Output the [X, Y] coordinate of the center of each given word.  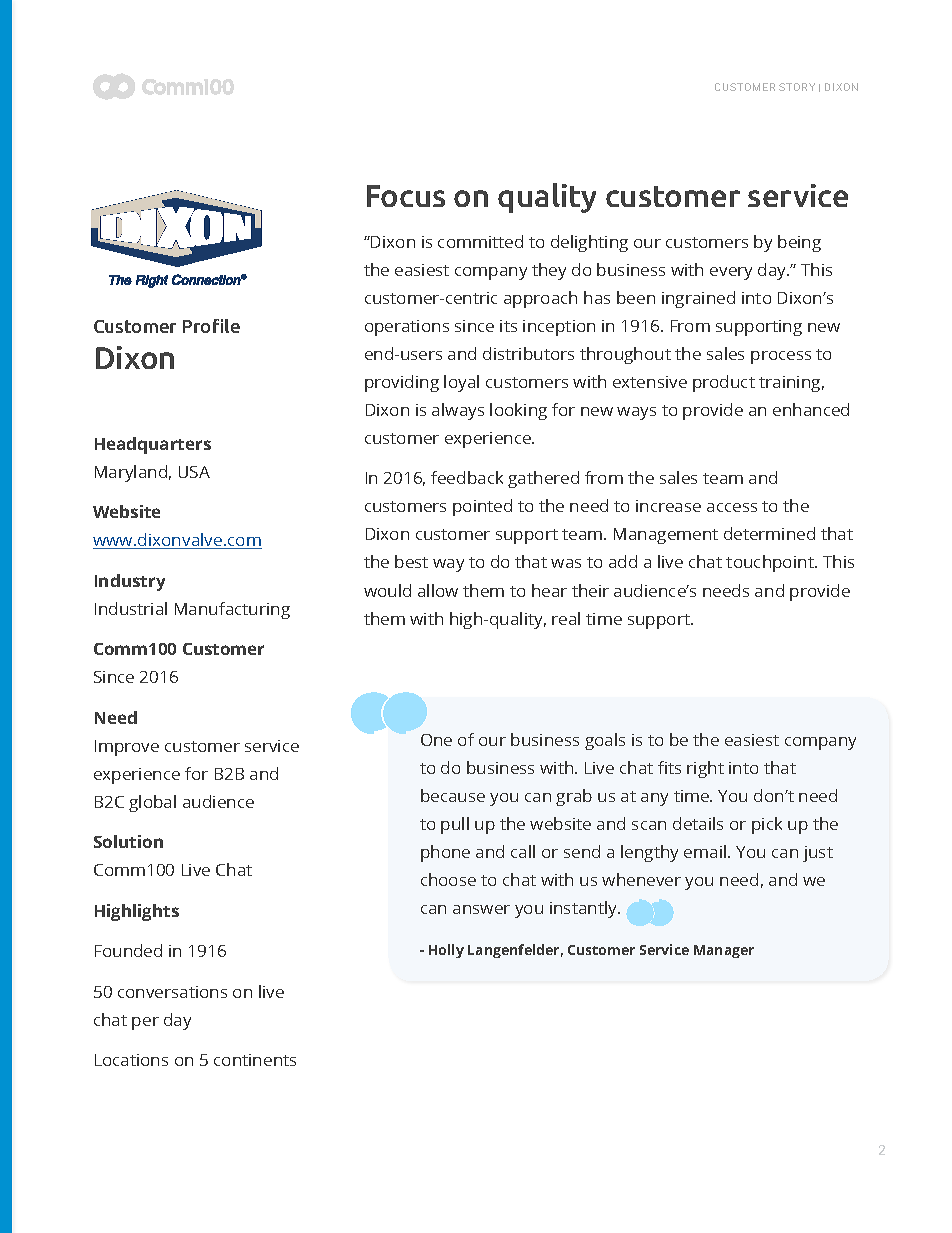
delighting [589, 243]
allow [438, 590]
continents [255, 1060]
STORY [797, 87]
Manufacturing [232, 610]
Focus [406, 196]
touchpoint [771, 563]
